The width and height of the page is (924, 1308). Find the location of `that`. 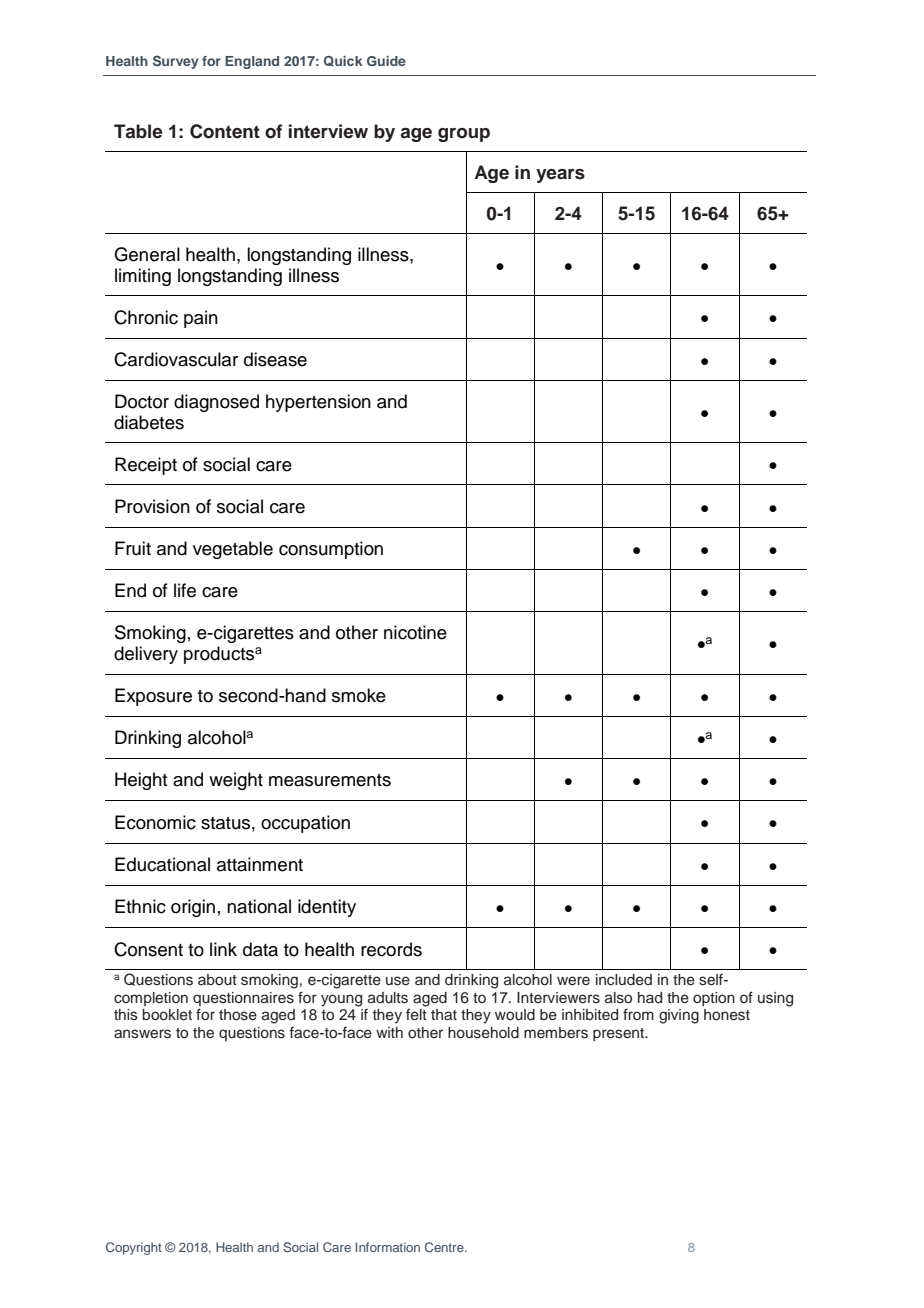

that is located at coordinates (444, 1014).
